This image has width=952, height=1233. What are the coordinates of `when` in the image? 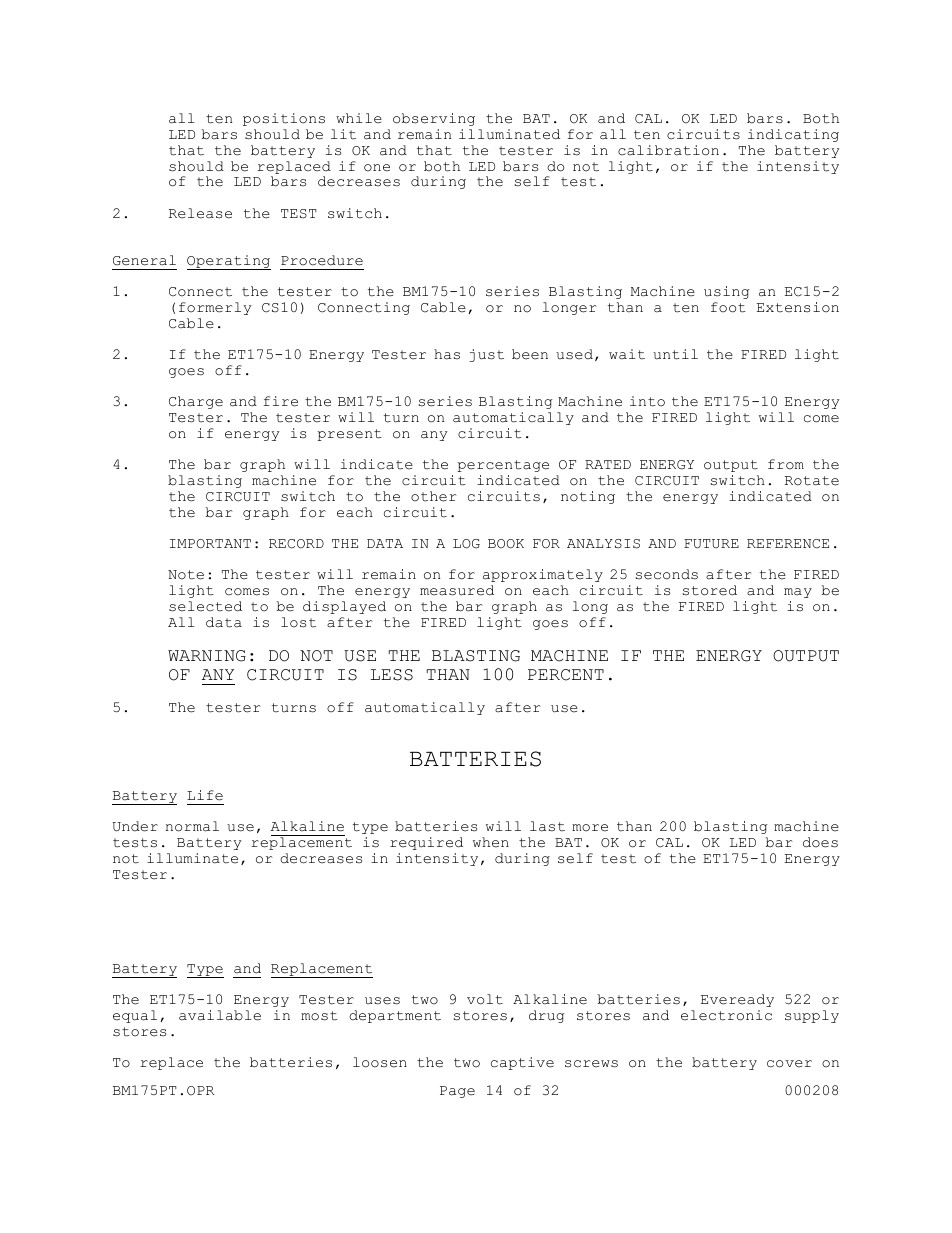 It's located at (491, 842).
